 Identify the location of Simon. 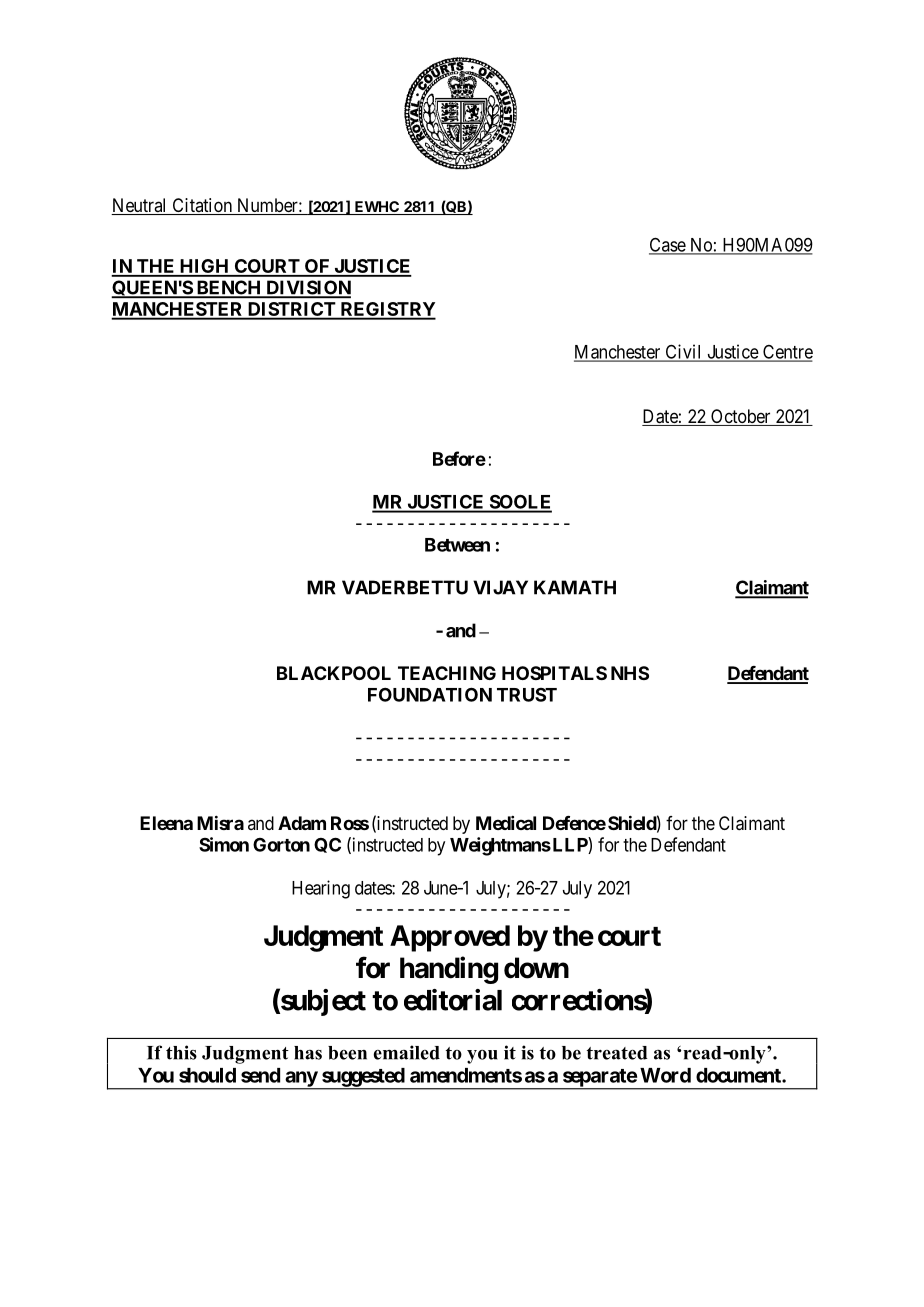
(224, 844).
